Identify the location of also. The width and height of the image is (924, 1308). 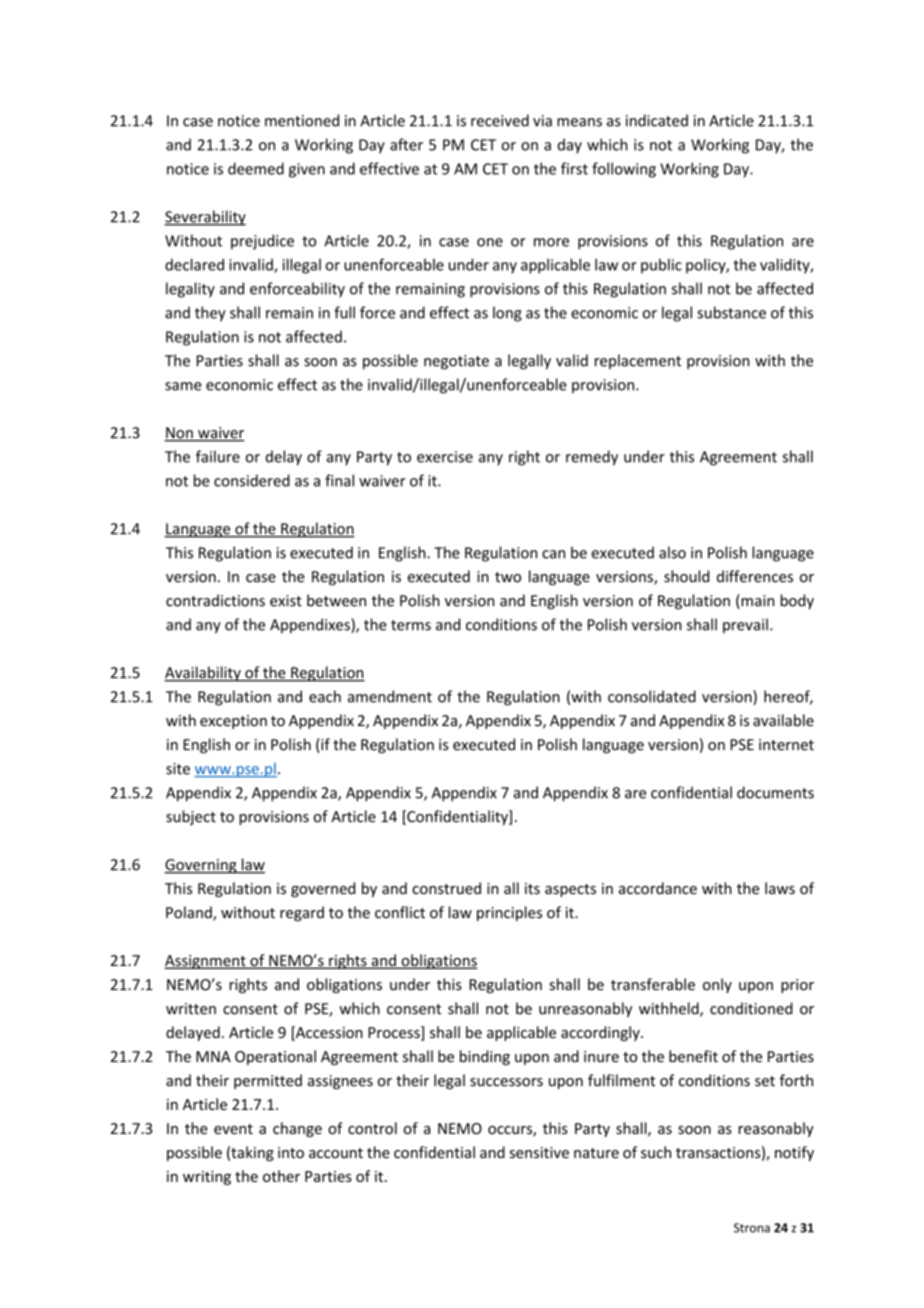
(672, 552).
